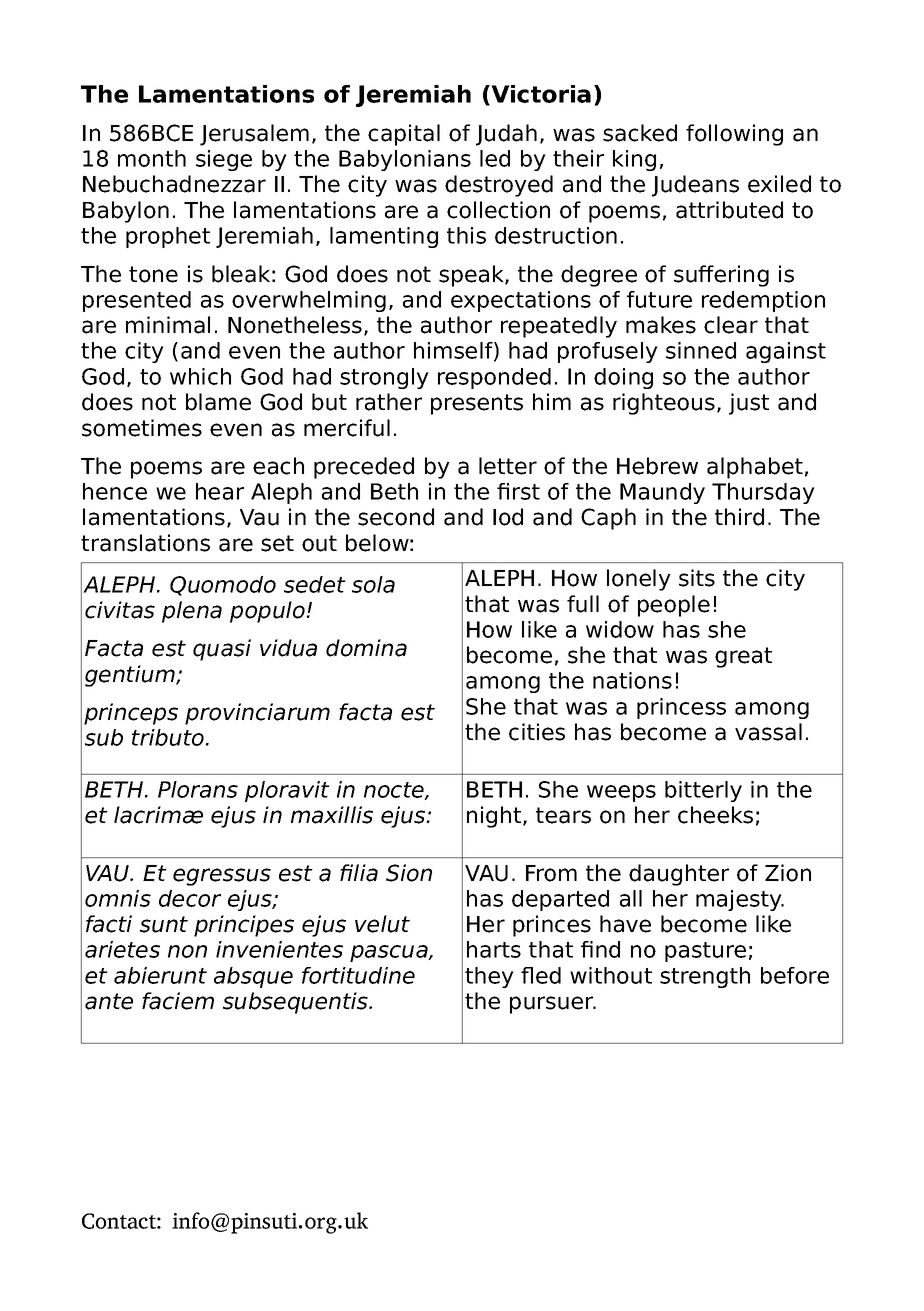 This image has width=924, height=1311. I want to click on night, so click(495, 817).
